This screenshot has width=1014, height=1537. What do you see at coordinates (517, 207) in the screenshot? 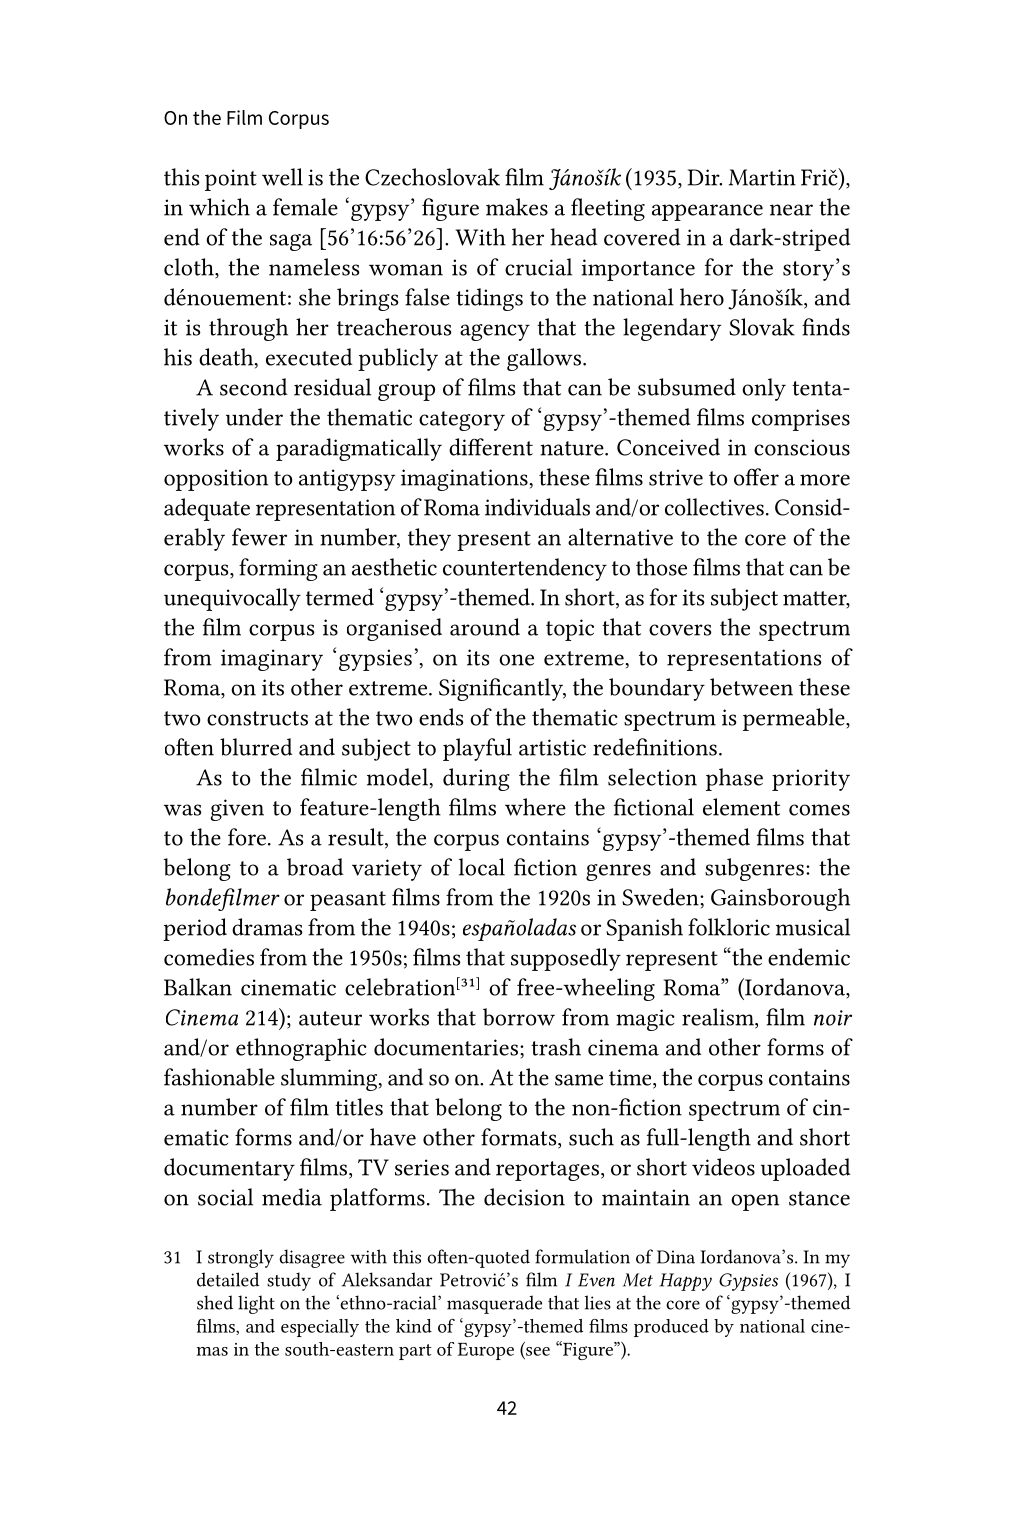
I see `makes` at bounding box center [517, 207].
